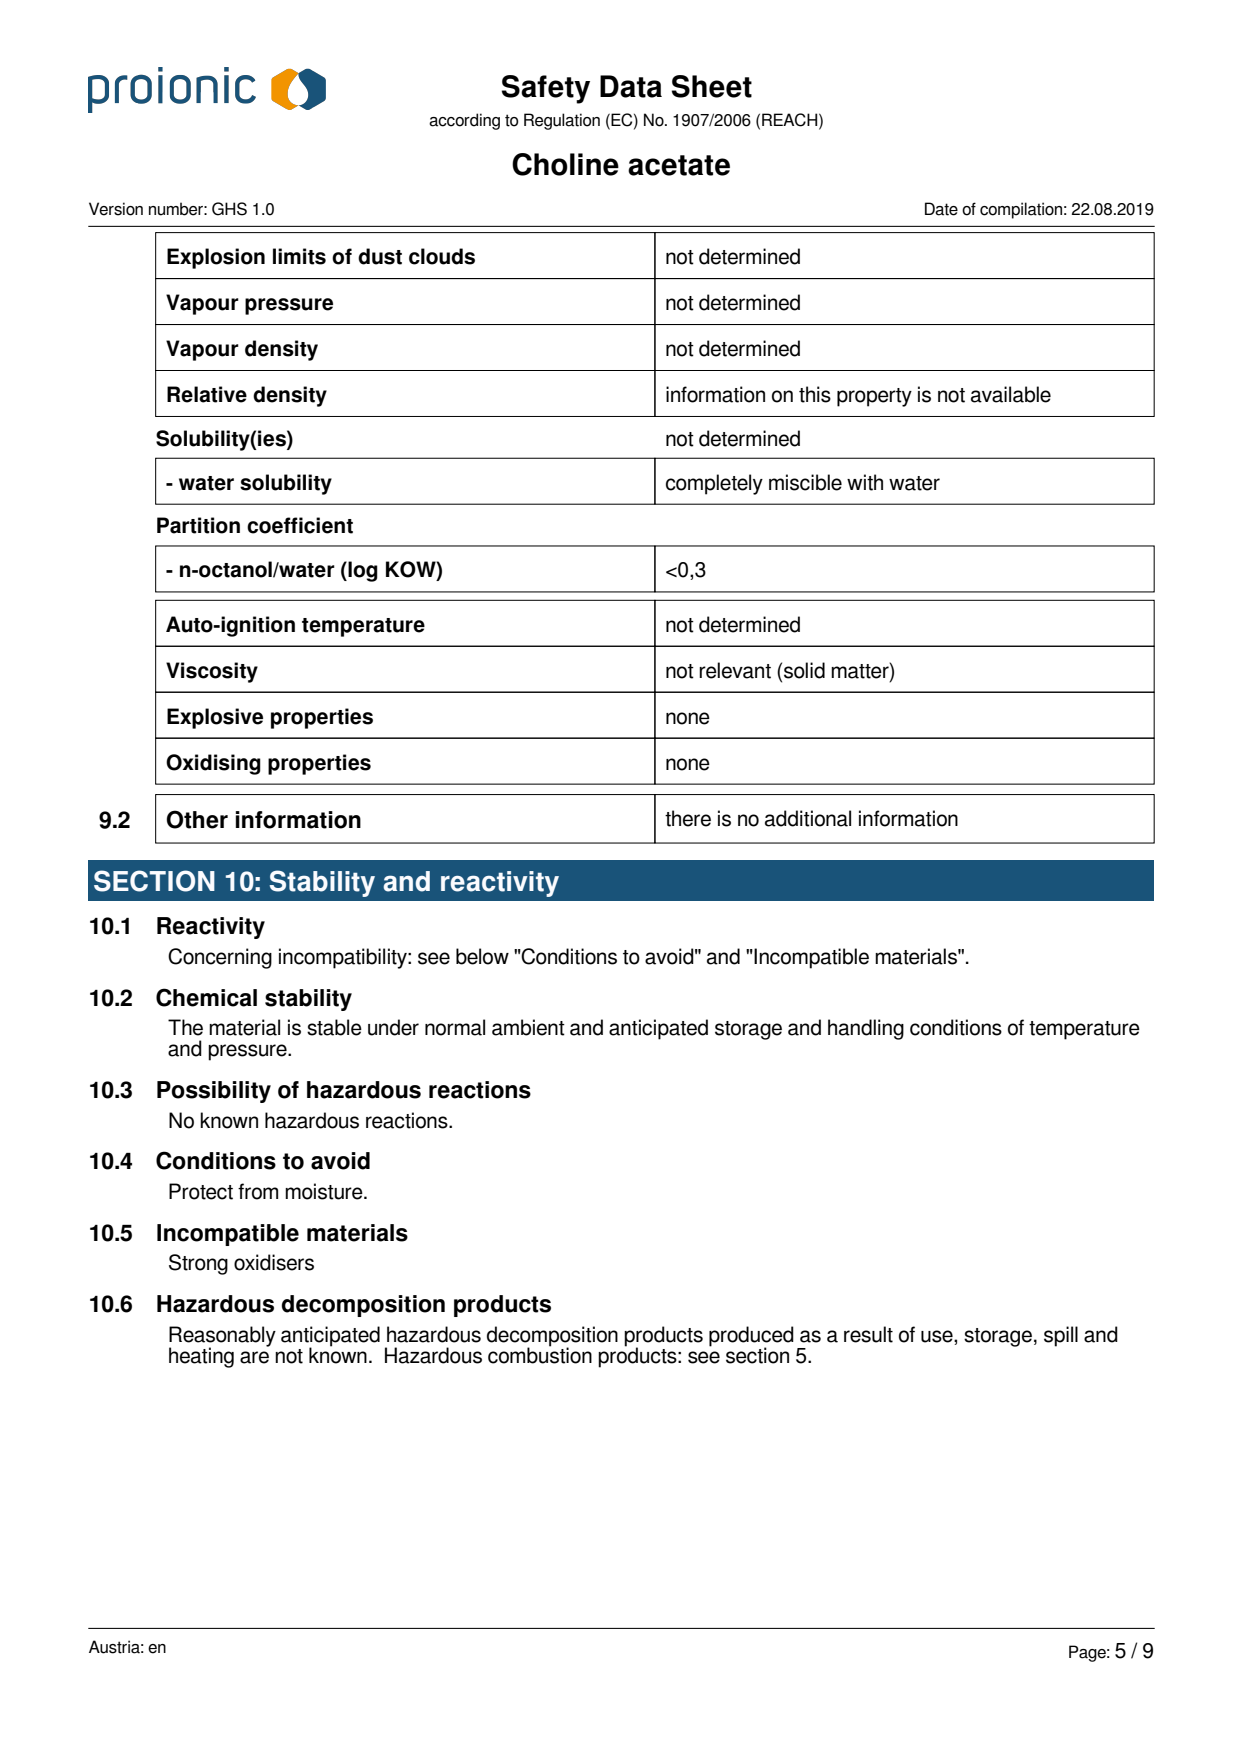 Image resolution: width=1243 pixels, height=1759 pixels. Describe the element at coordinates (1011, 394) in the document. I see `available` at that location.
